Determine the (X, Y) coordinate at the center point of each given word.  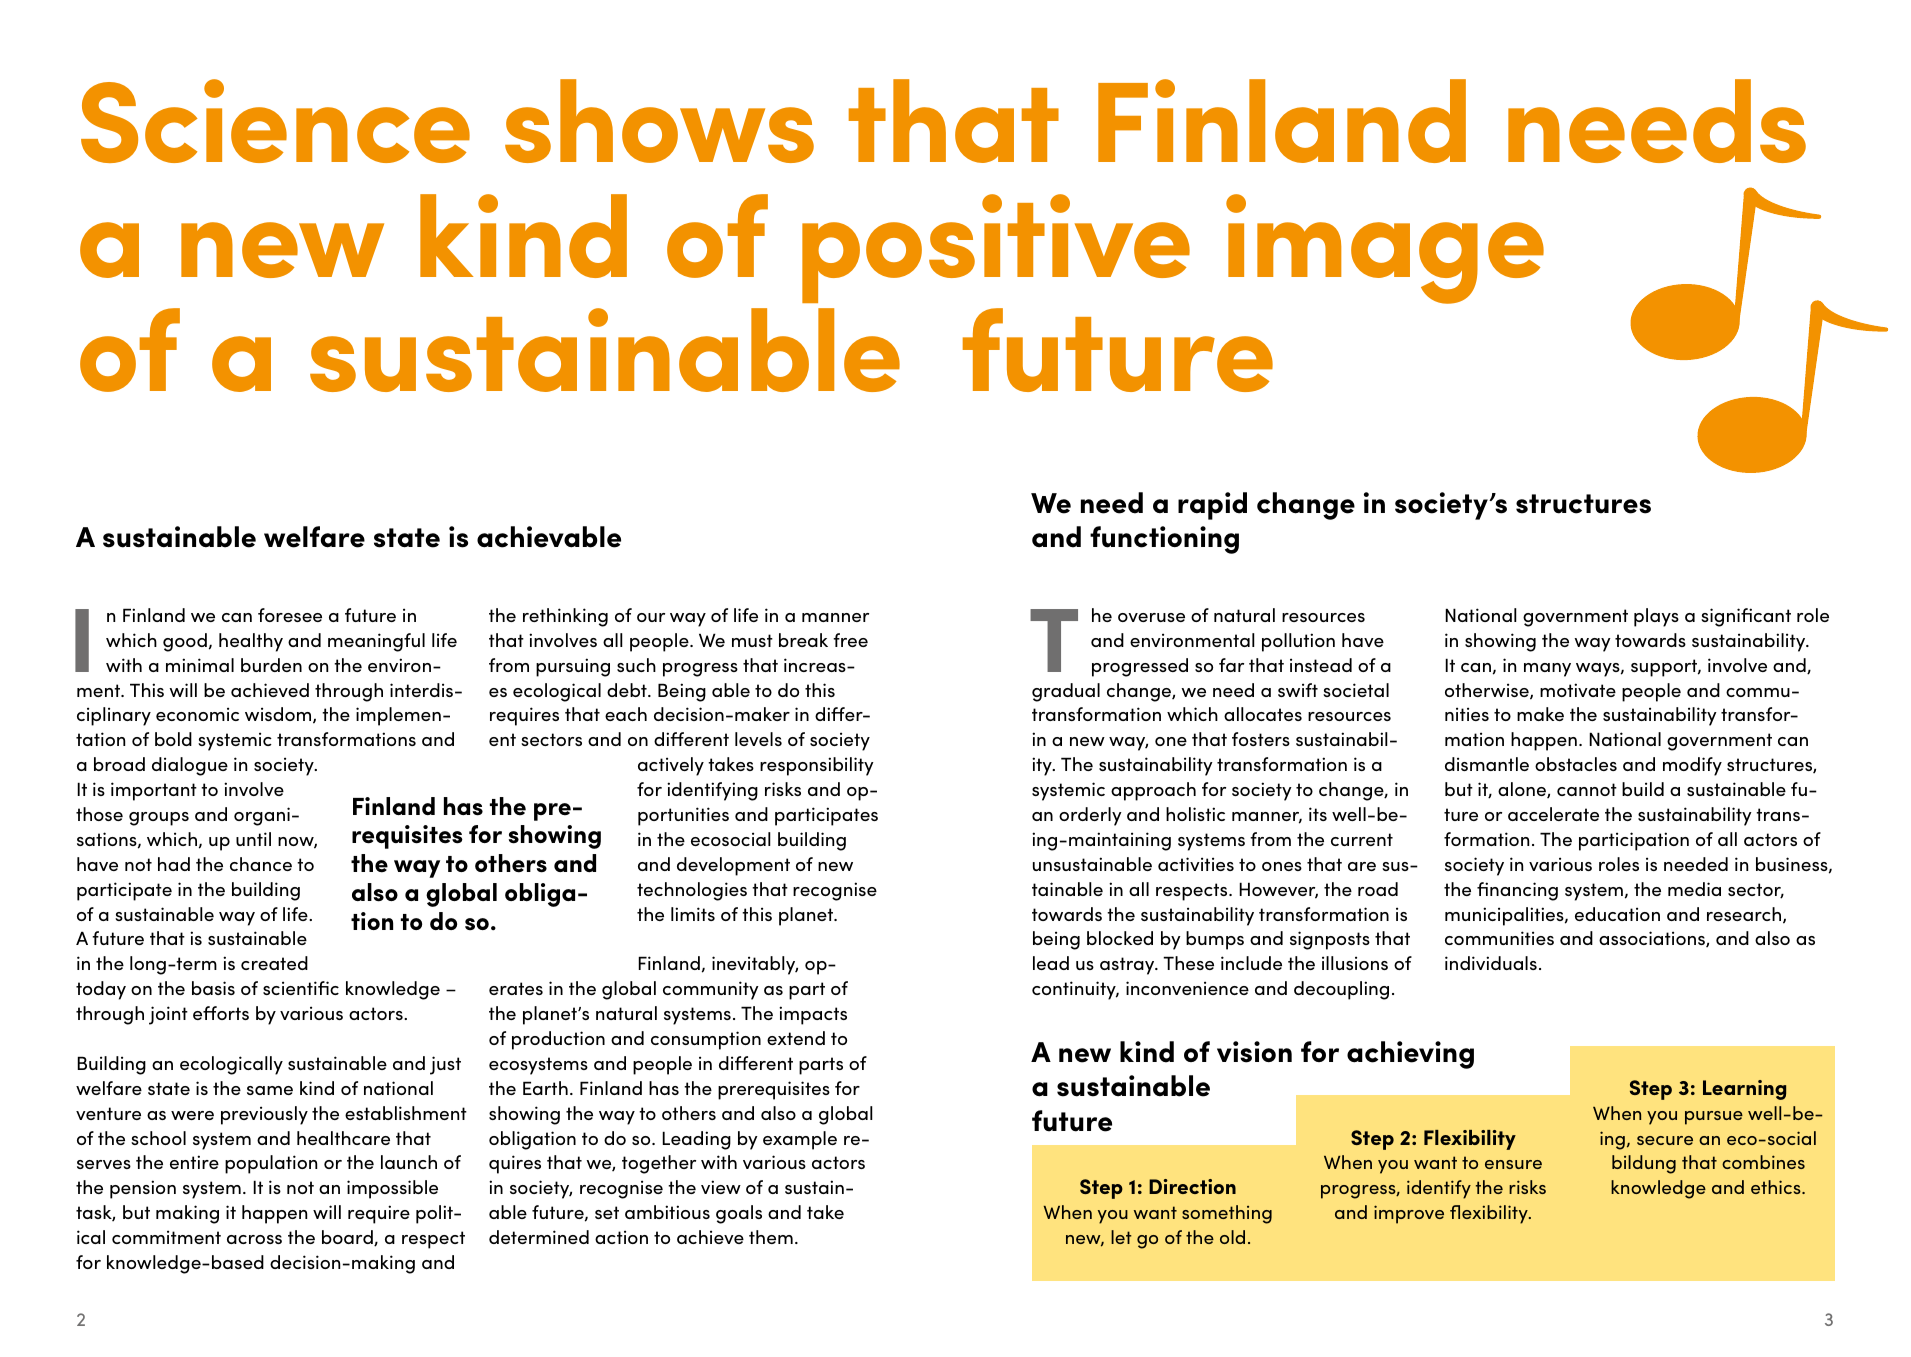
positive (996, 248)
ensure (1513, 1164)
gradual (1066, 692)
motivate (1578, 690)
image (1385, 249)
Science (275, 121)
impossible (392, 1189)
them (771, 1237)
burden (271, 665)
